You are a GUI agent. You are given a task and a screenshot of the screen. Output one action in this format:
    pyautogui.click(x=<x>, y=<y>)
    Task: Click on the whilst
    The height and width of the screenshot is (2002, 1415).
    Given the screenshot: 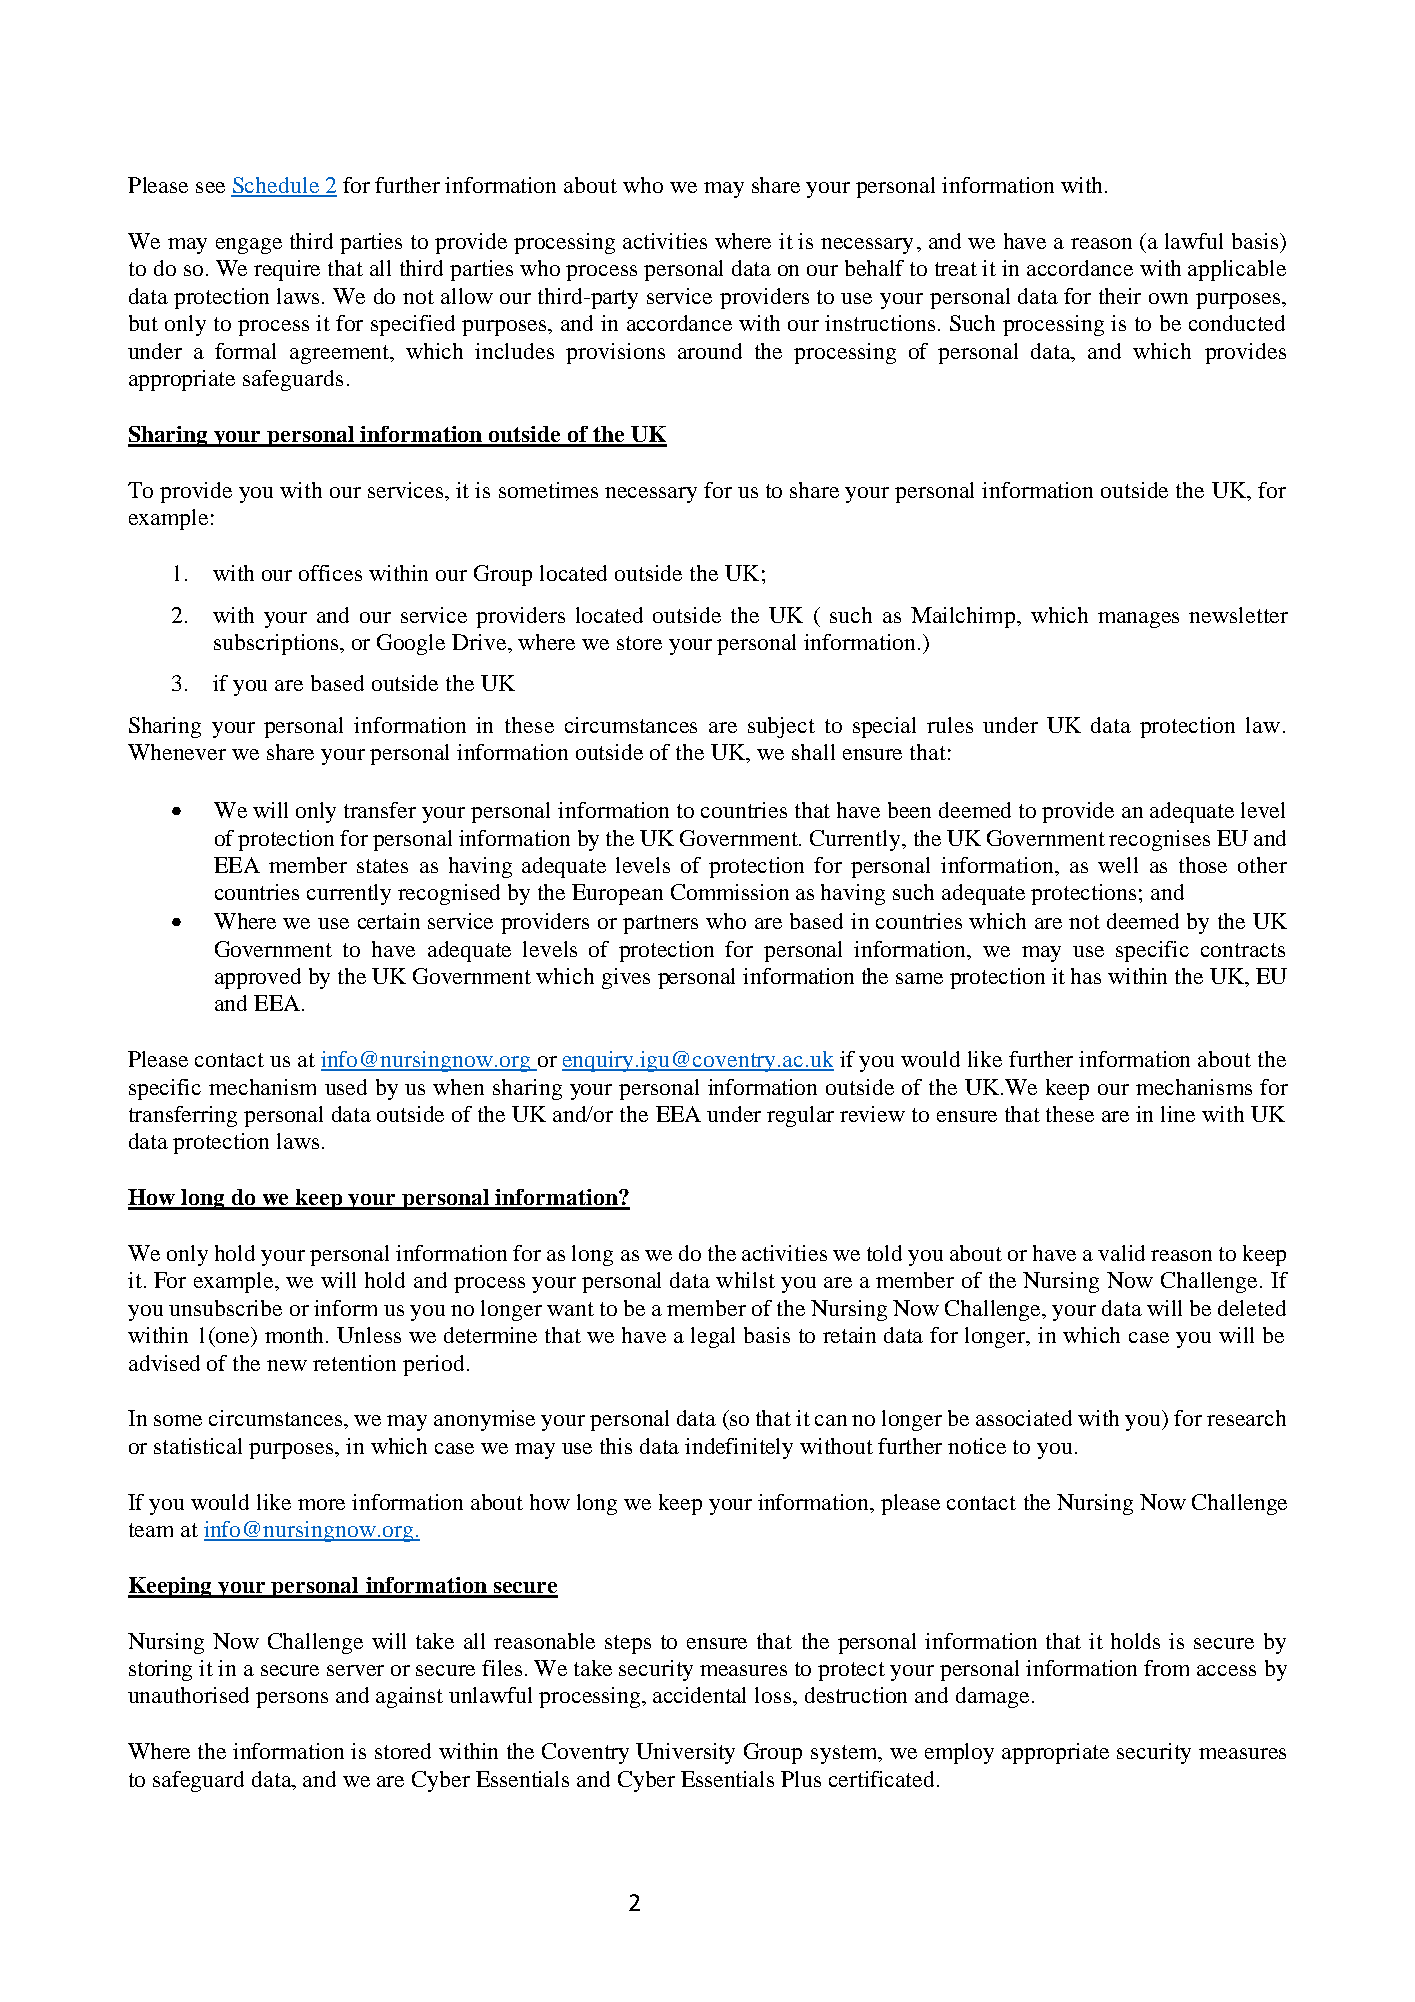 What is the action you would take?
    pyautogui.click(x=745, y=1280)
